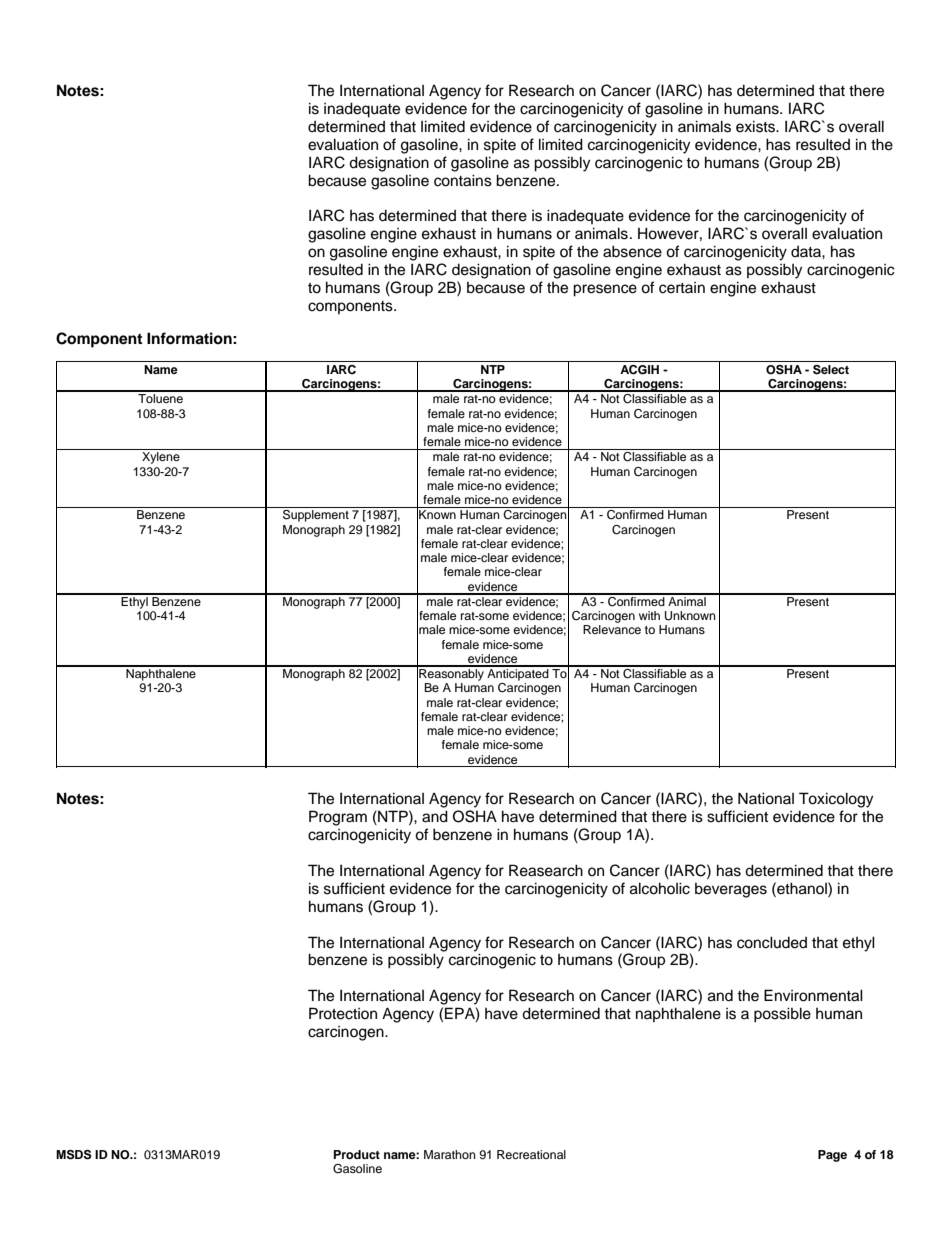 This image has width=952, height=1233. What do you see at coordinates (450, 1154) in the image?
I see `Marathon` at bounding box center [450, 1154].
